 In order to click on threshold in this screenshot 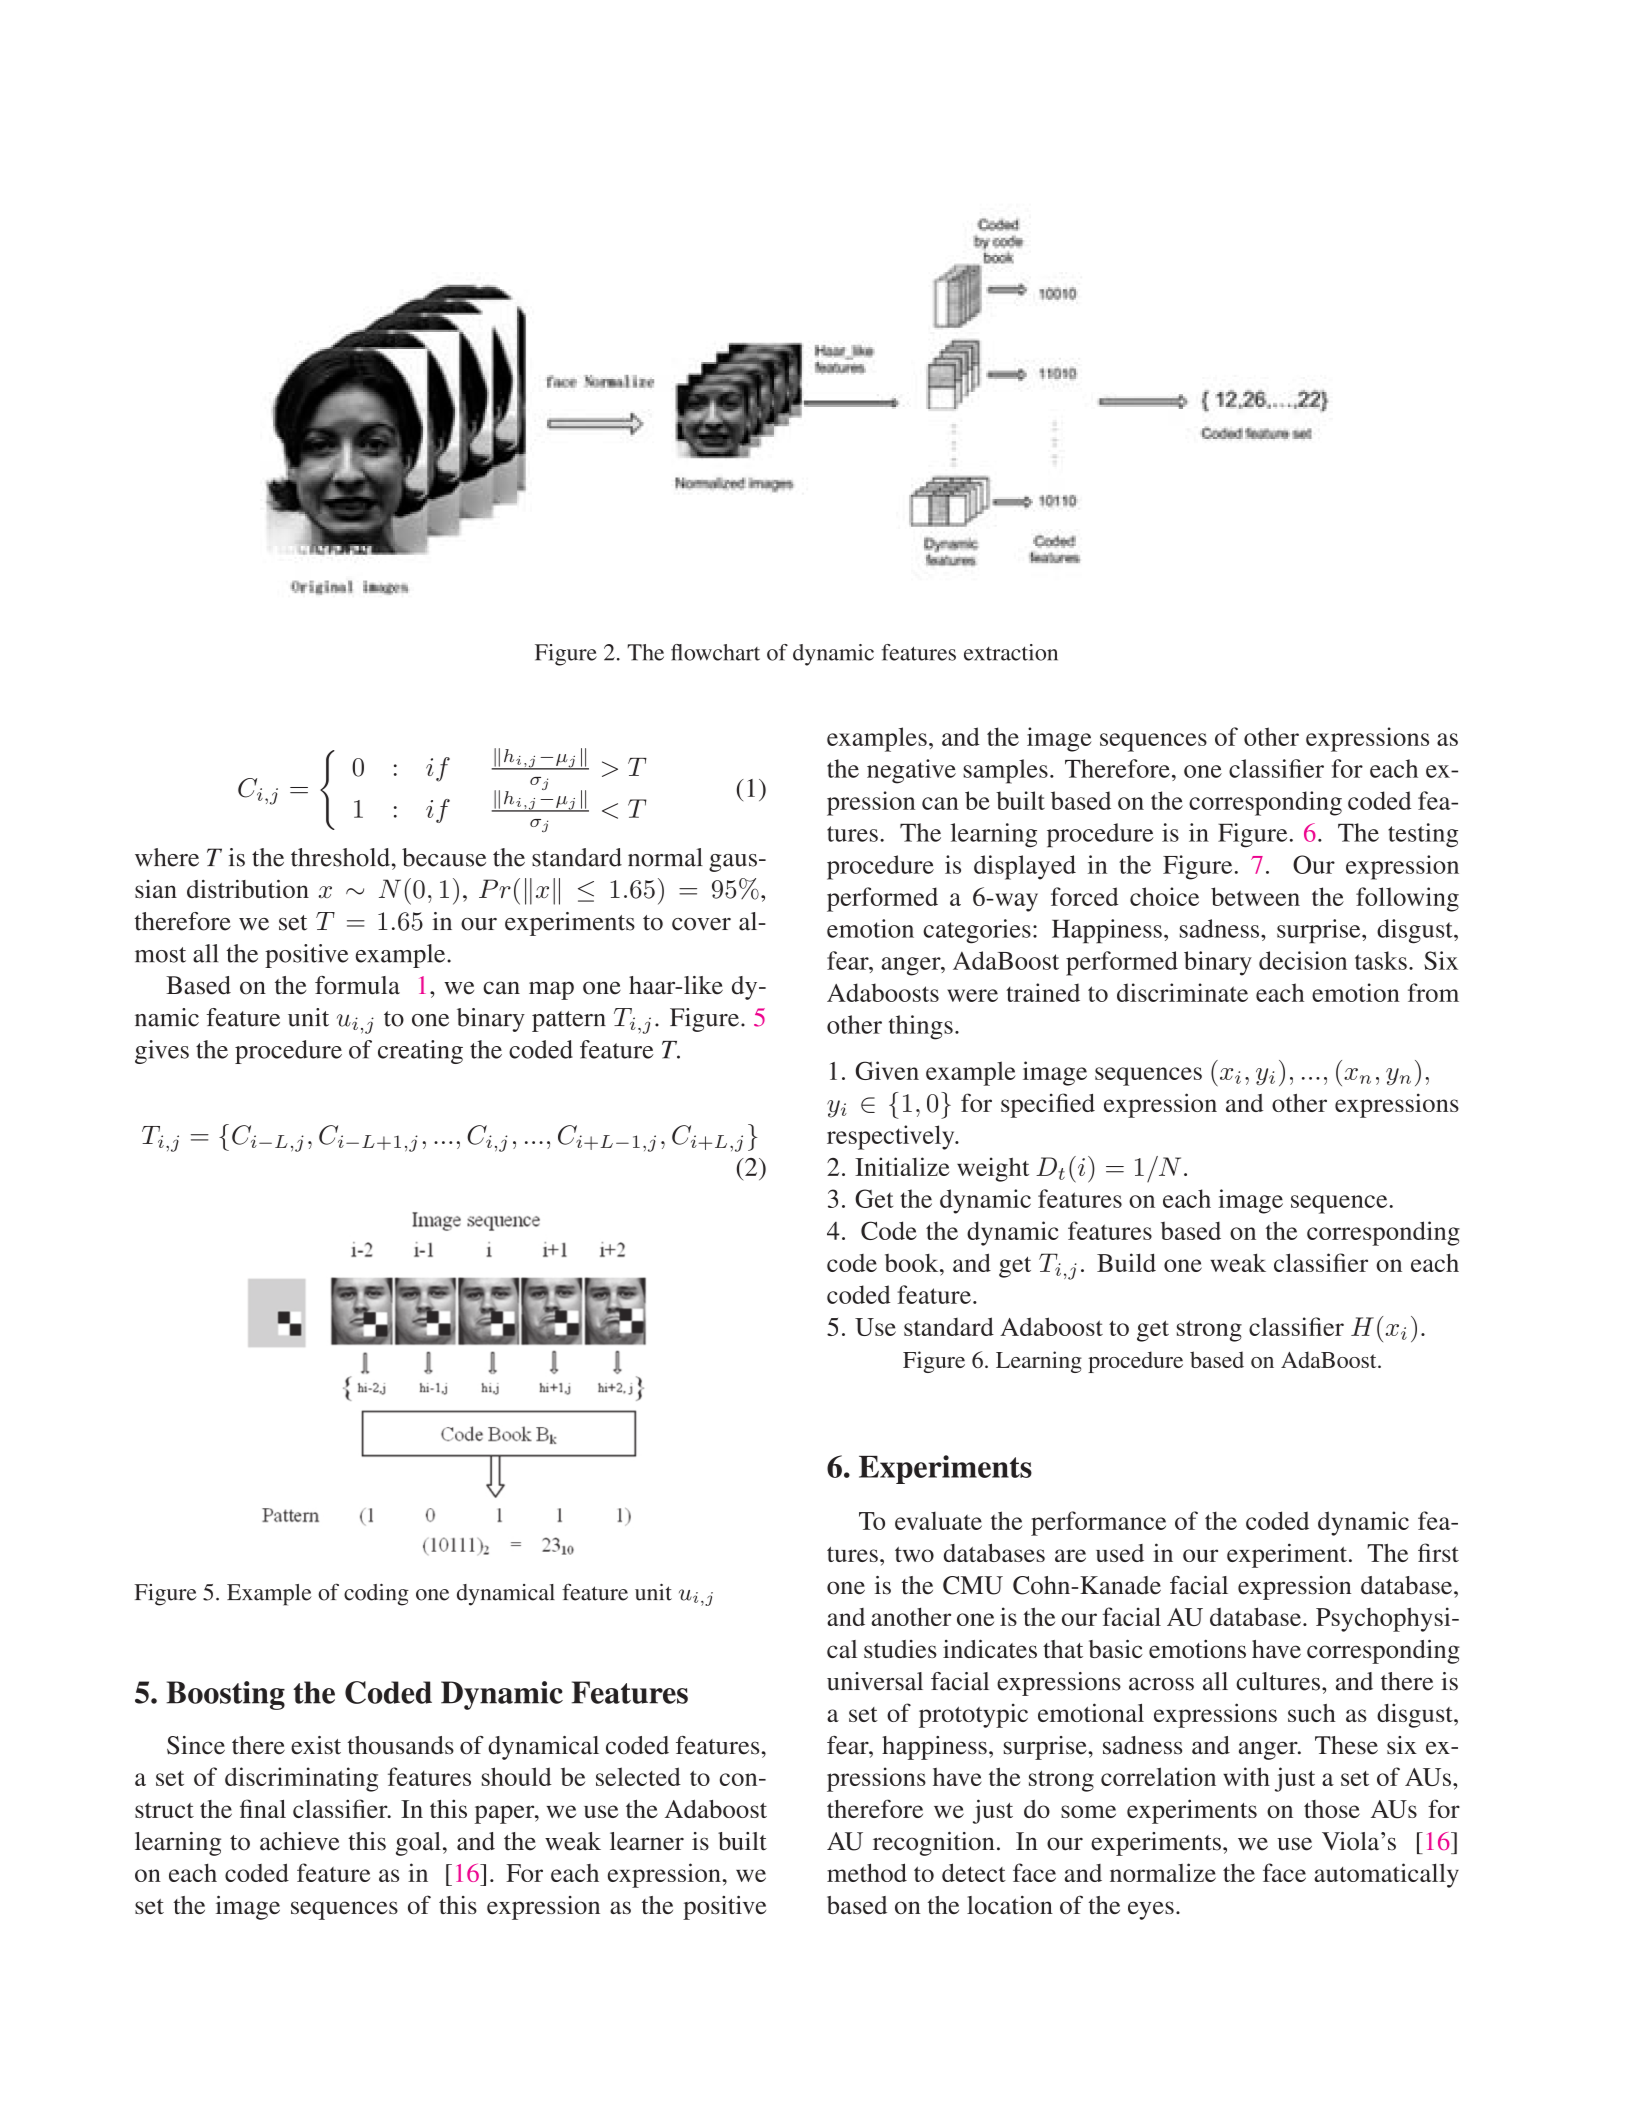, I will do `click(340, 857)`.
